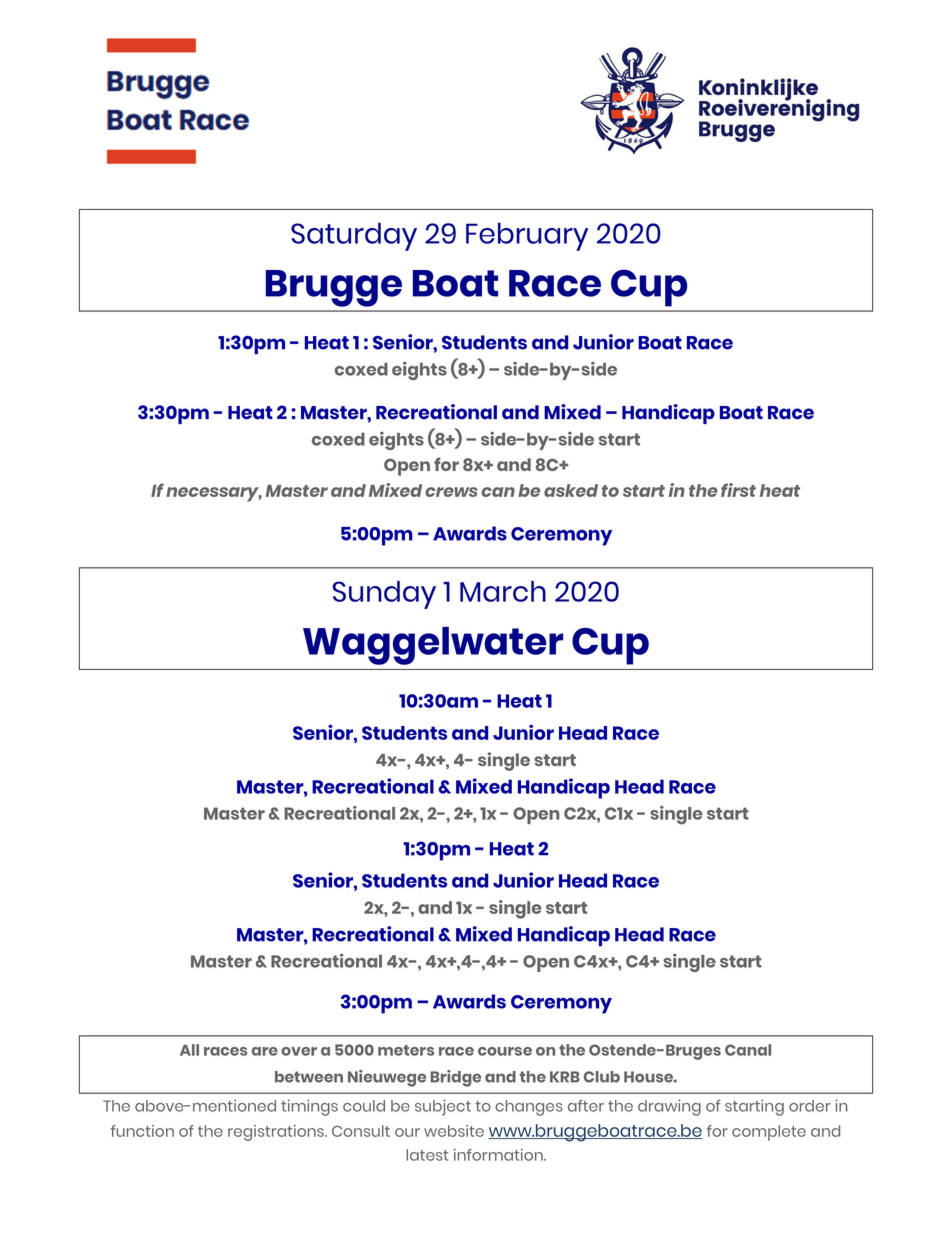 The image size is (952, 1233). I want to click on February, so click(527, 236).
